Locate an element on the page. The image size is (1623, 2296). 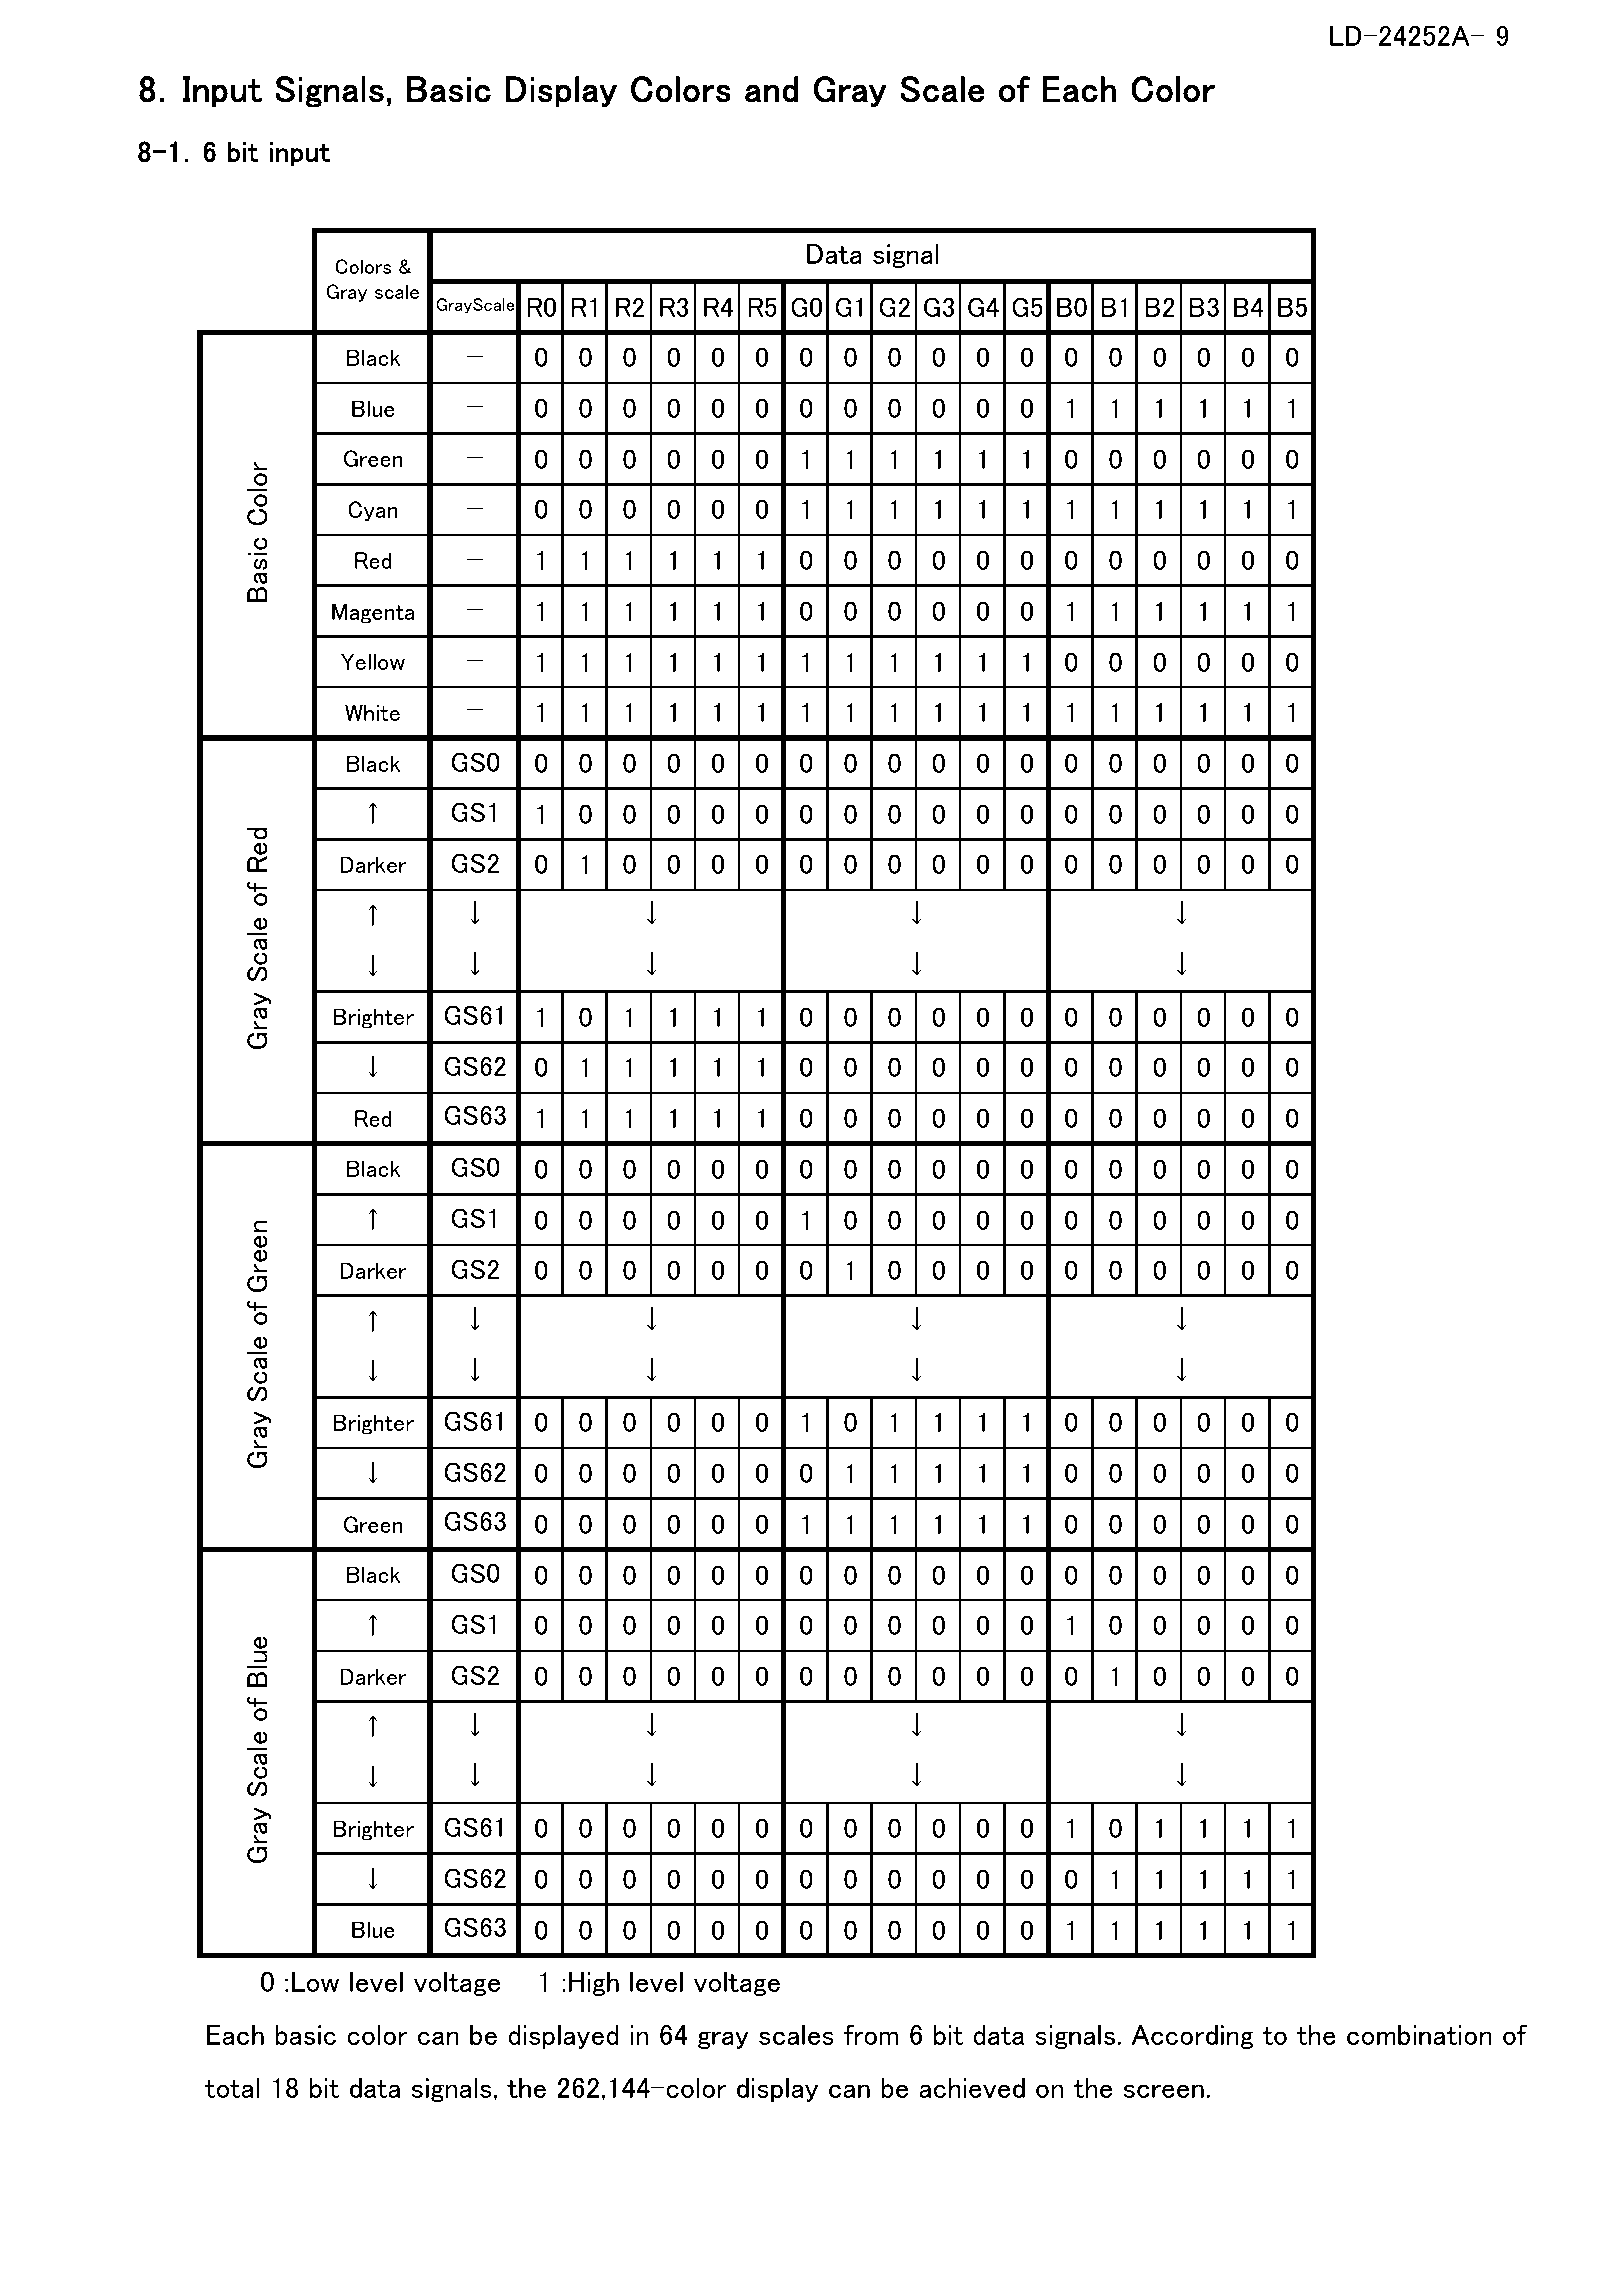
from is located at coordinates (871, 2034).
